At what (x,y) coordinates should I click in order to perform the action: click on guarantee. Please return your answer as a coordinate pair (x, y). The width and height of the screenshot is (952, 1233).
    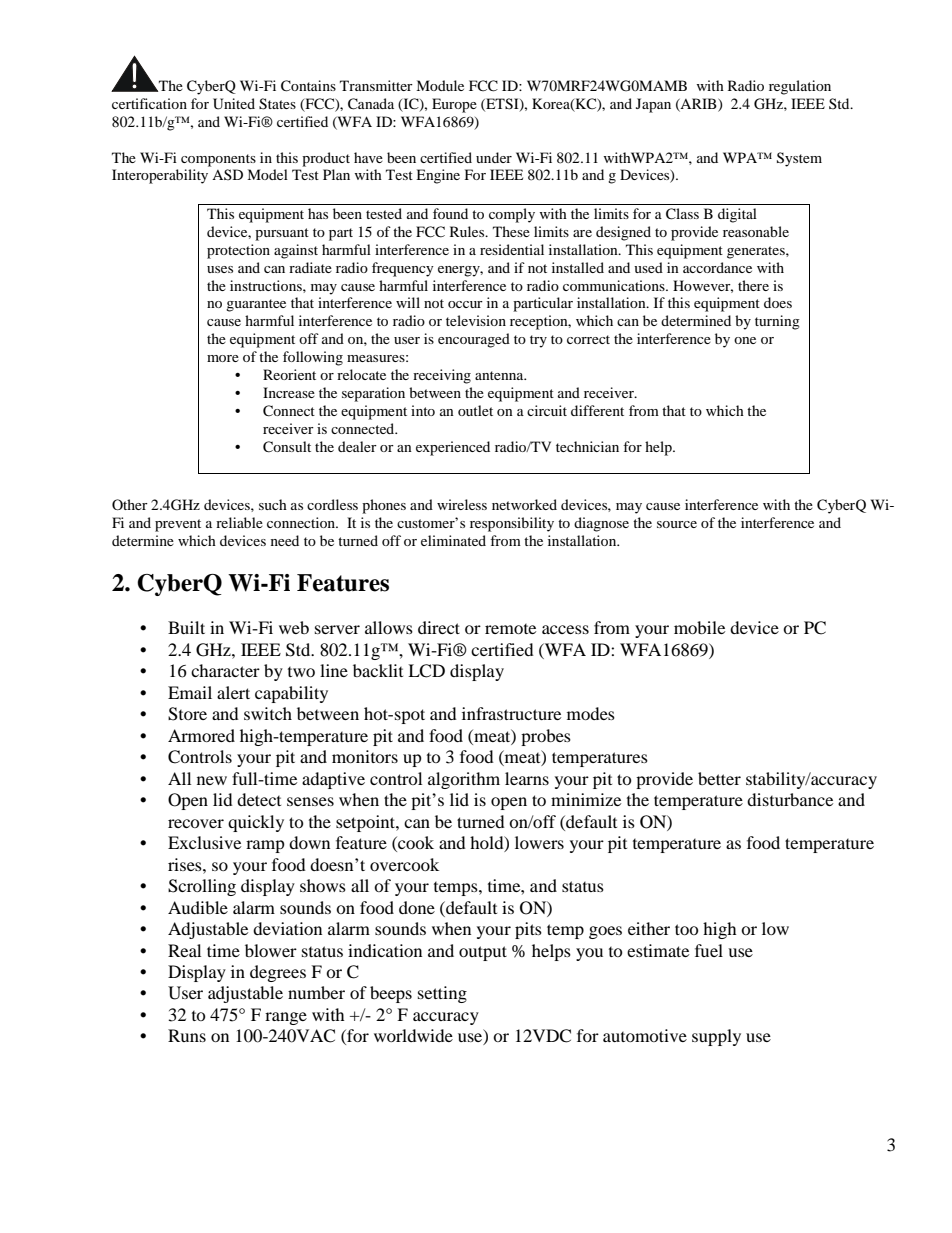
    Looking at the image, I should click on (256, 305).
